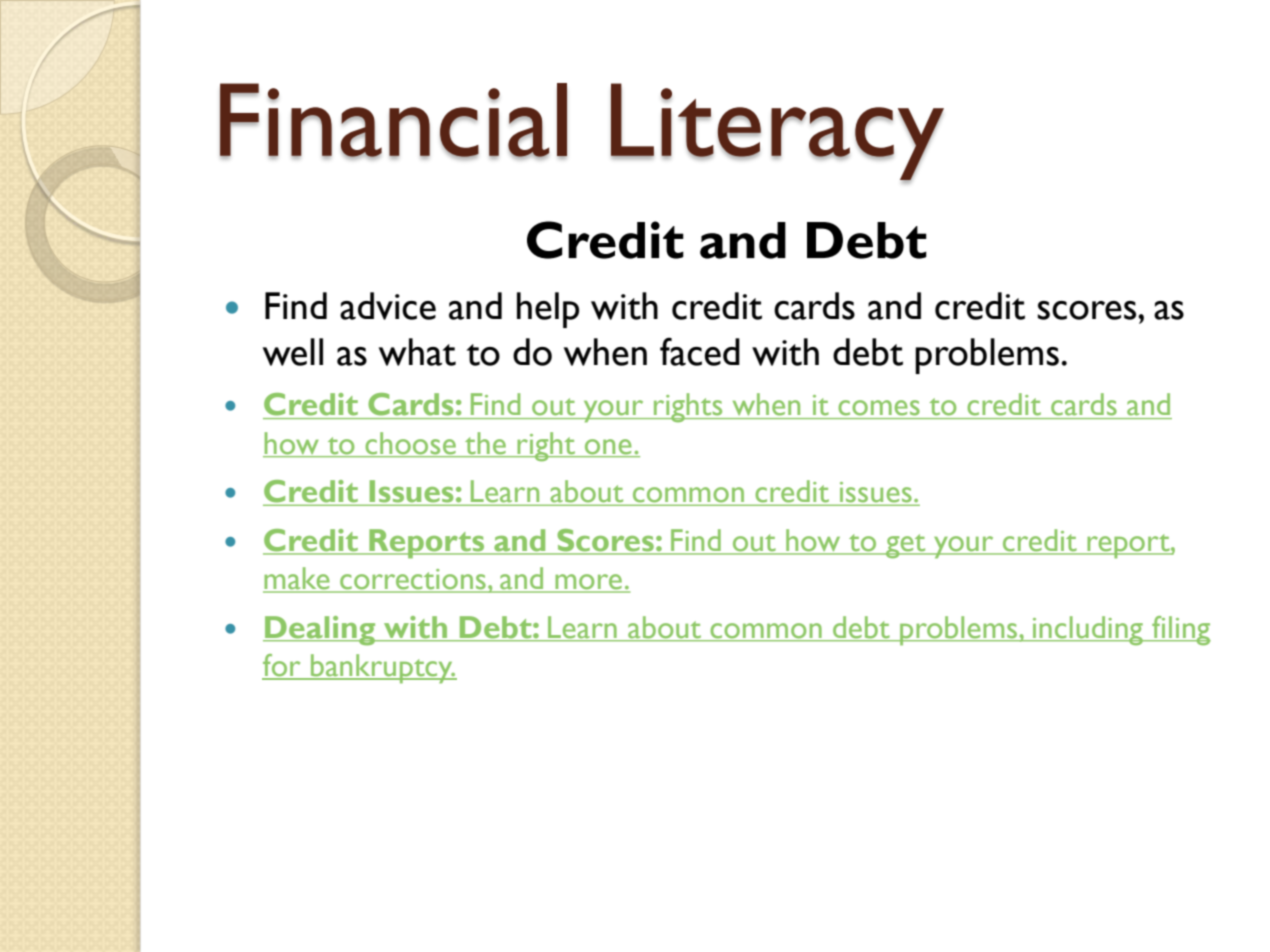 The width and height of the screenshot is (1270, 952). I want to click on the, so click(485, 443).
